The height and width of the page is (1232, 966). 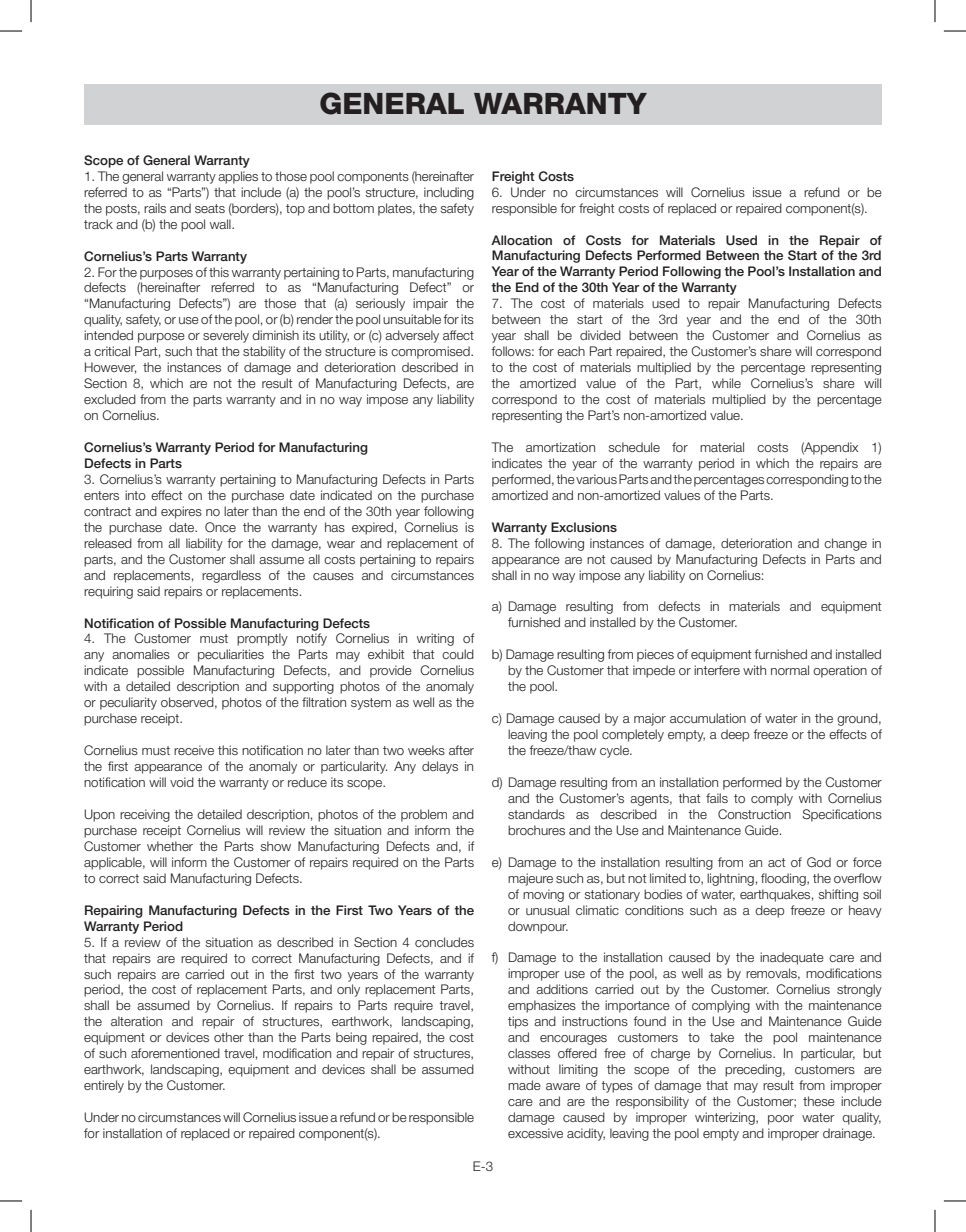 What do you see at coordinates (210, 208) in the page?
I see `seats` at bounding box center [210, 208].
